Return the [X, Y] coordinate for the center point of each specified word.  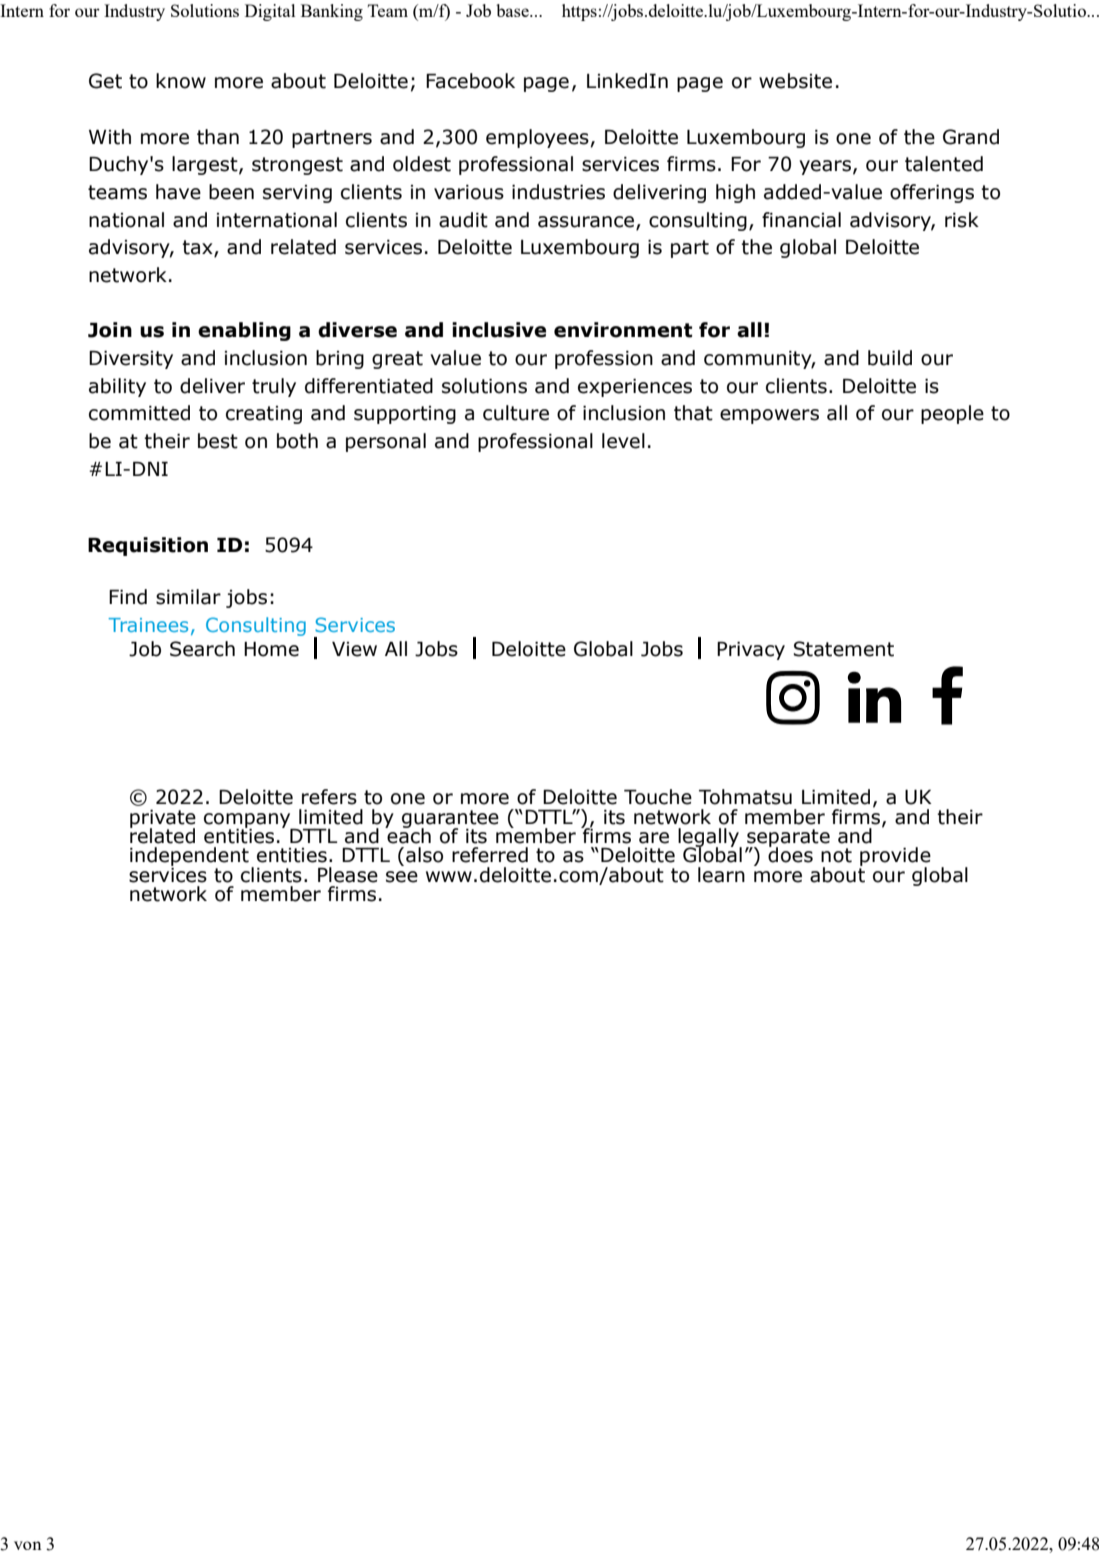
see [402, 877]
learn [721, 875]
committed [139, 413]
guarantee [450, 820]
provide [895, 858]
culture [516, 413]
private [163, 820]
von [28, 1545]
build [890, 358]
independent [189, 858]
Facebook [470, 81]
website [795, 81]
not [836, 855]
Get [105, 81]
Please [348, 875]
